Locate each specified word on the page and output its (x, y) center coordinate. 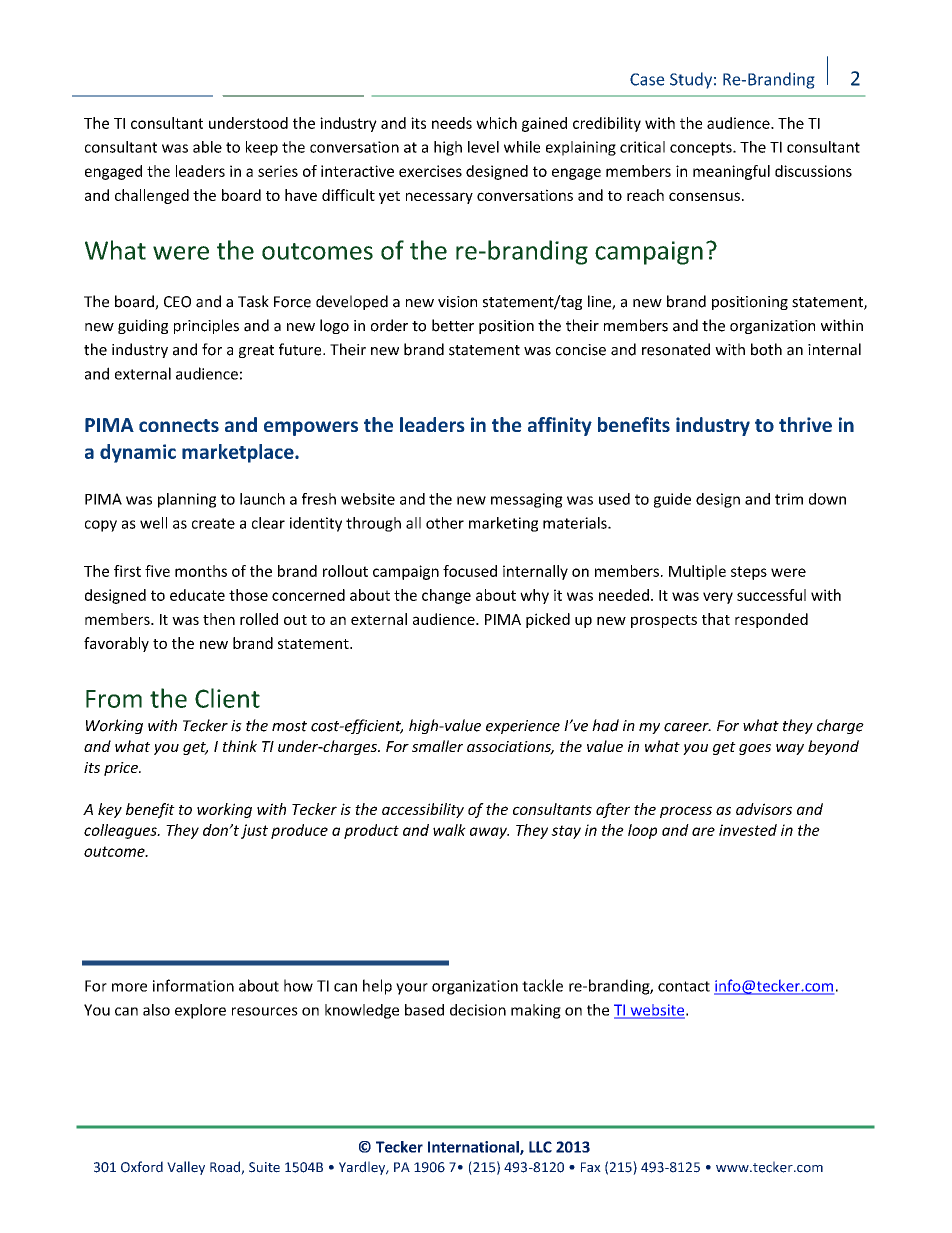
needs (452, 123)
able (207, 147)
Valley (186, 1168)
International (474, 1148)
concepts (702, 149)
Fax (591, 1167)
